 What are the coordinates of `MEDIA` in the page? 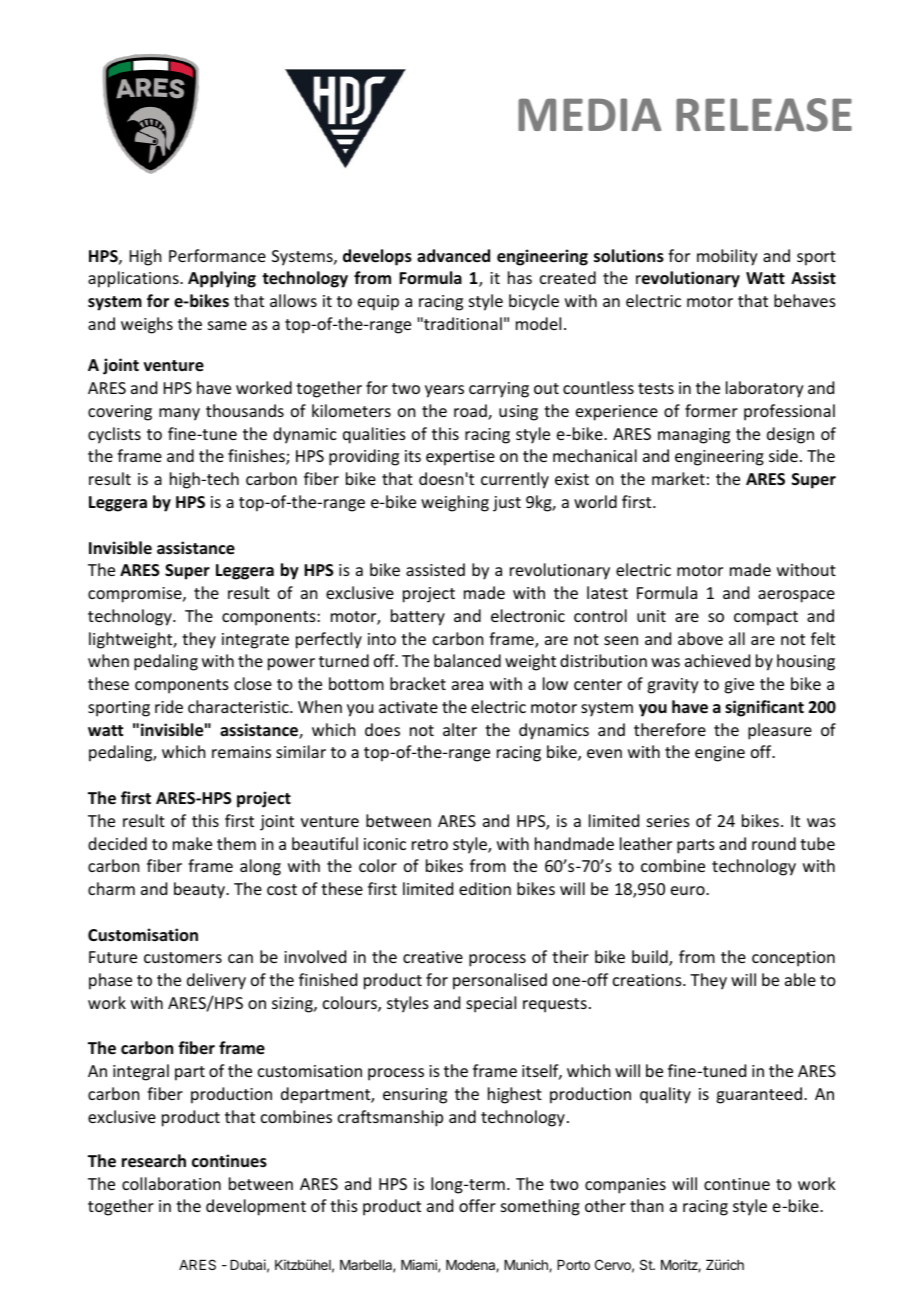 It's located at (589, 114).
